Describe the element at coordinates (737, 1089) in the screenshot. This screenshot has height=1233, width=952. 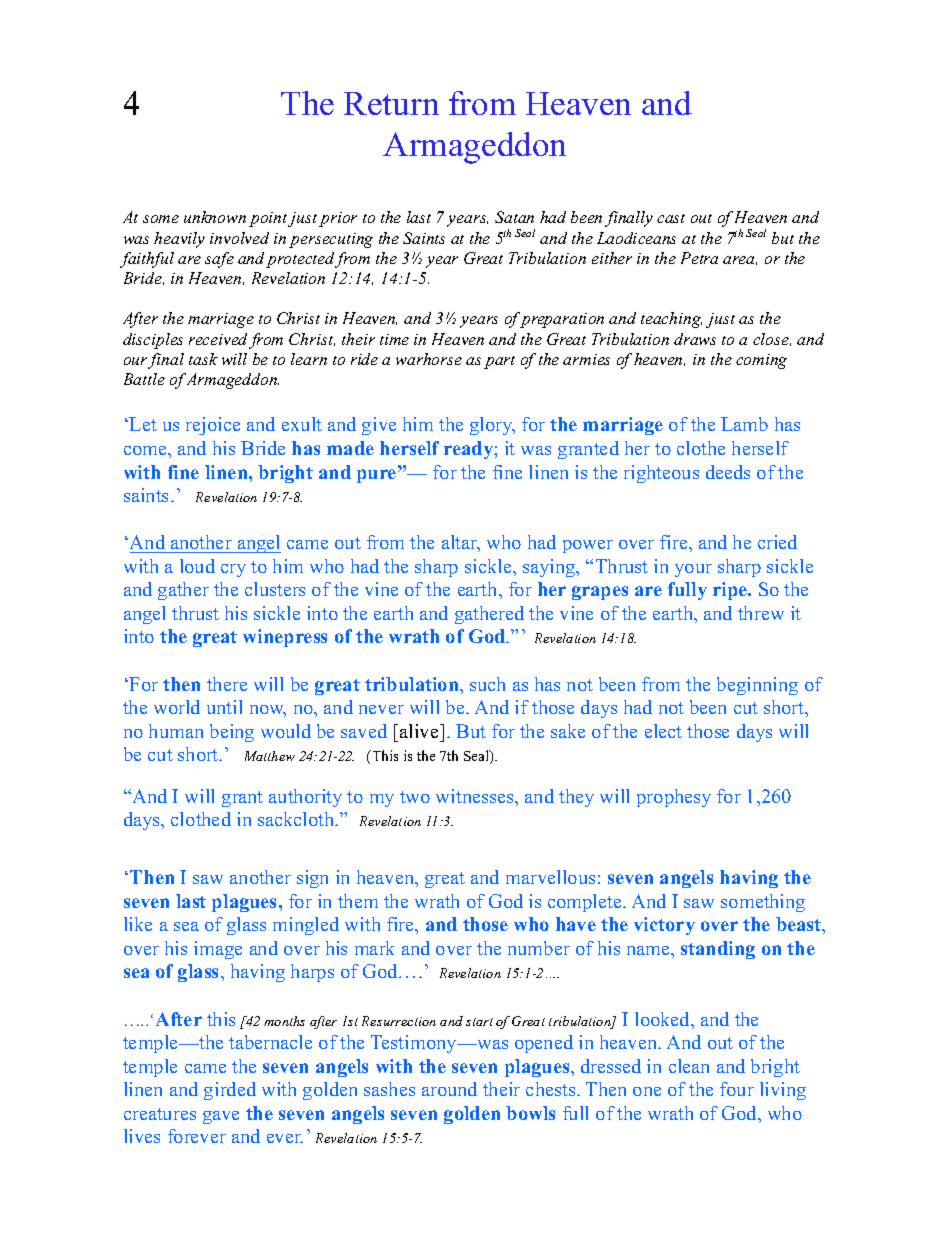
I see `four` at that location.
